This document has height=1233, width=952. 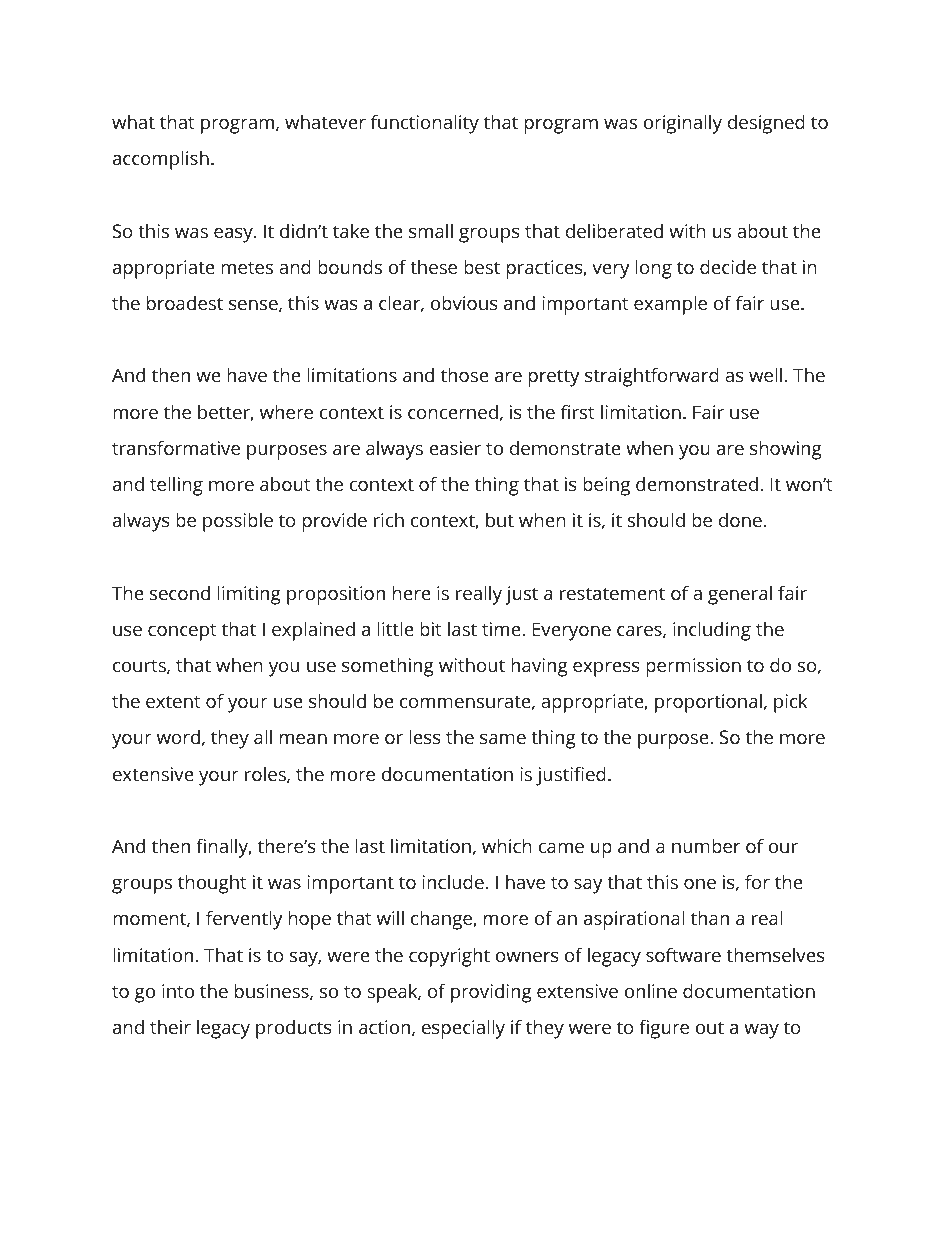 I want to click on accomplish, so click(x=161, y=160).
